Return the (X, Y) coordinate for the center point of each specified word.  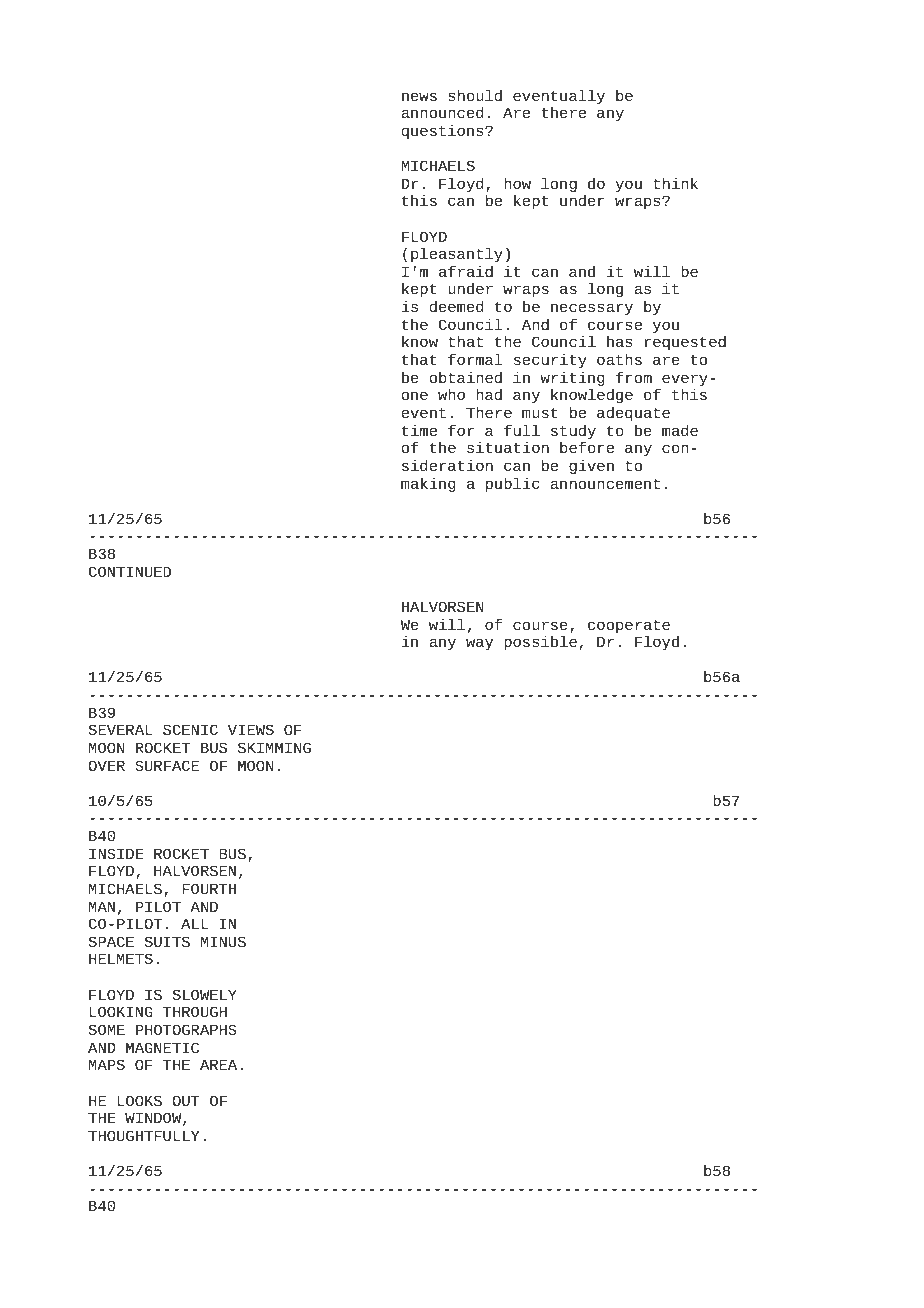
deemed (457, 306)
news (419, 96)
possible (540, 643)
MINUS (223, 941)
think (675, 183)
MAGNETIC (162, 1047)
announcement (605, 483)
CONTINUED (130, 571)
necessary (592, 309)
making (428, 484)
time (419, 430)
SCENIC (190, 729)
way (479, 644)
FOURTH (209, 888)
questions (444, 131)
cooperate (629, 627)
